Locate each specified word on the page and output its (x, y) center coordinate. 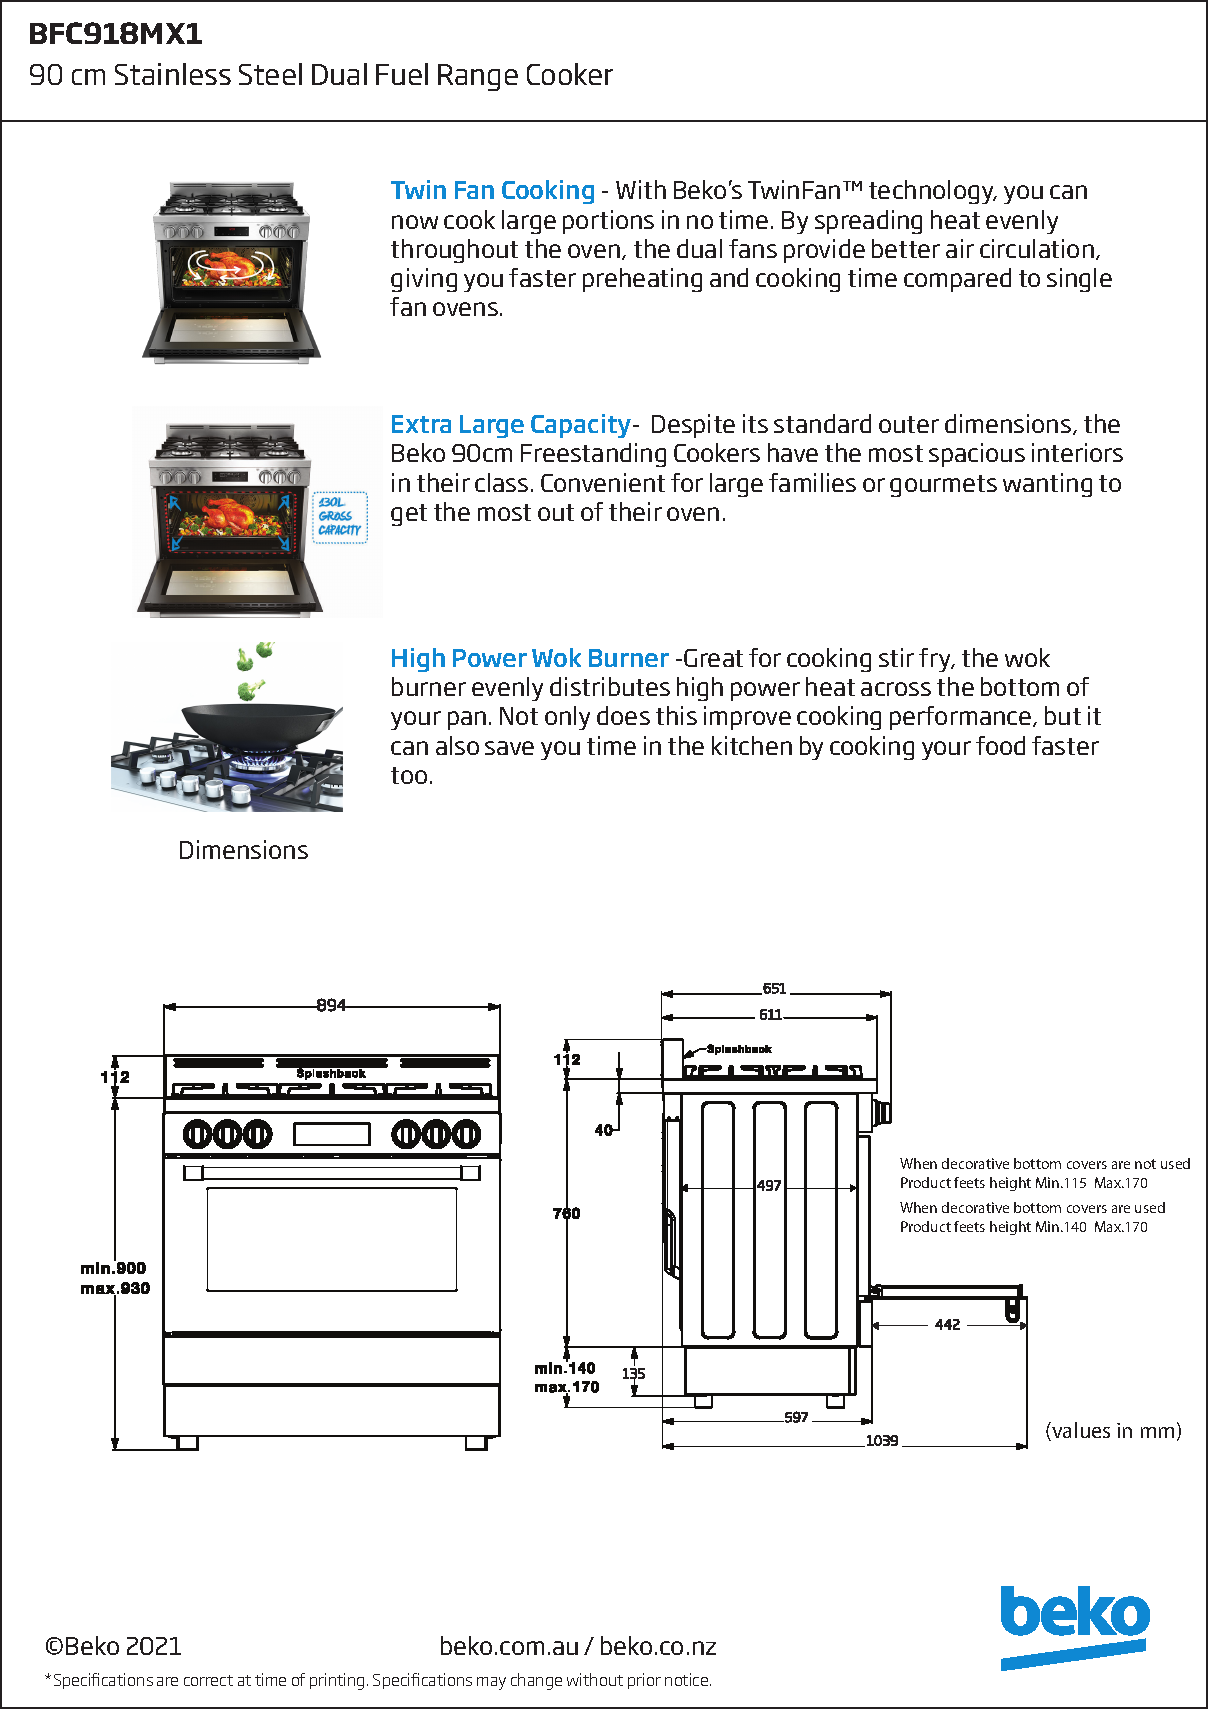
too (409, 775)
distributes (610, 686)
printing (337, 1681)
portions (608, 222)
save (509, 748)
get (409, 515)
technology (932, 192)
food (1000, 745)
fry (936, 660)
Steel (270, 74)
